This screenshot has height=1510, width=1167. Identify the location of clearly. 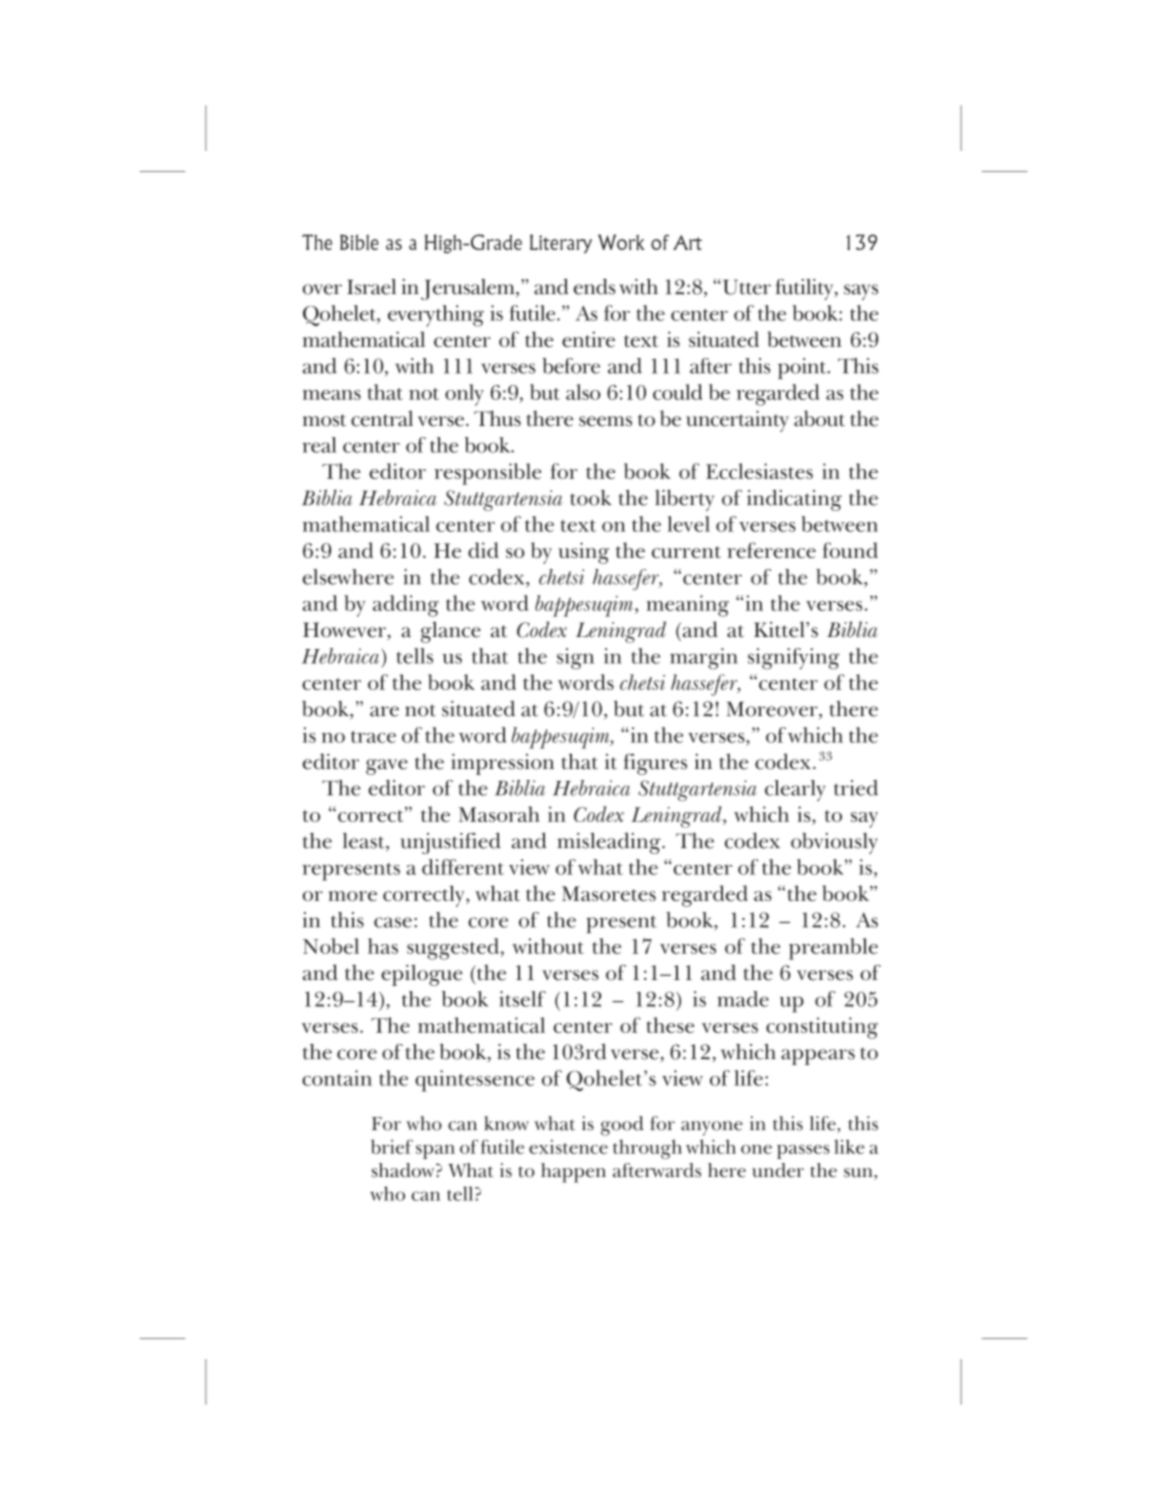
(795, 790).
